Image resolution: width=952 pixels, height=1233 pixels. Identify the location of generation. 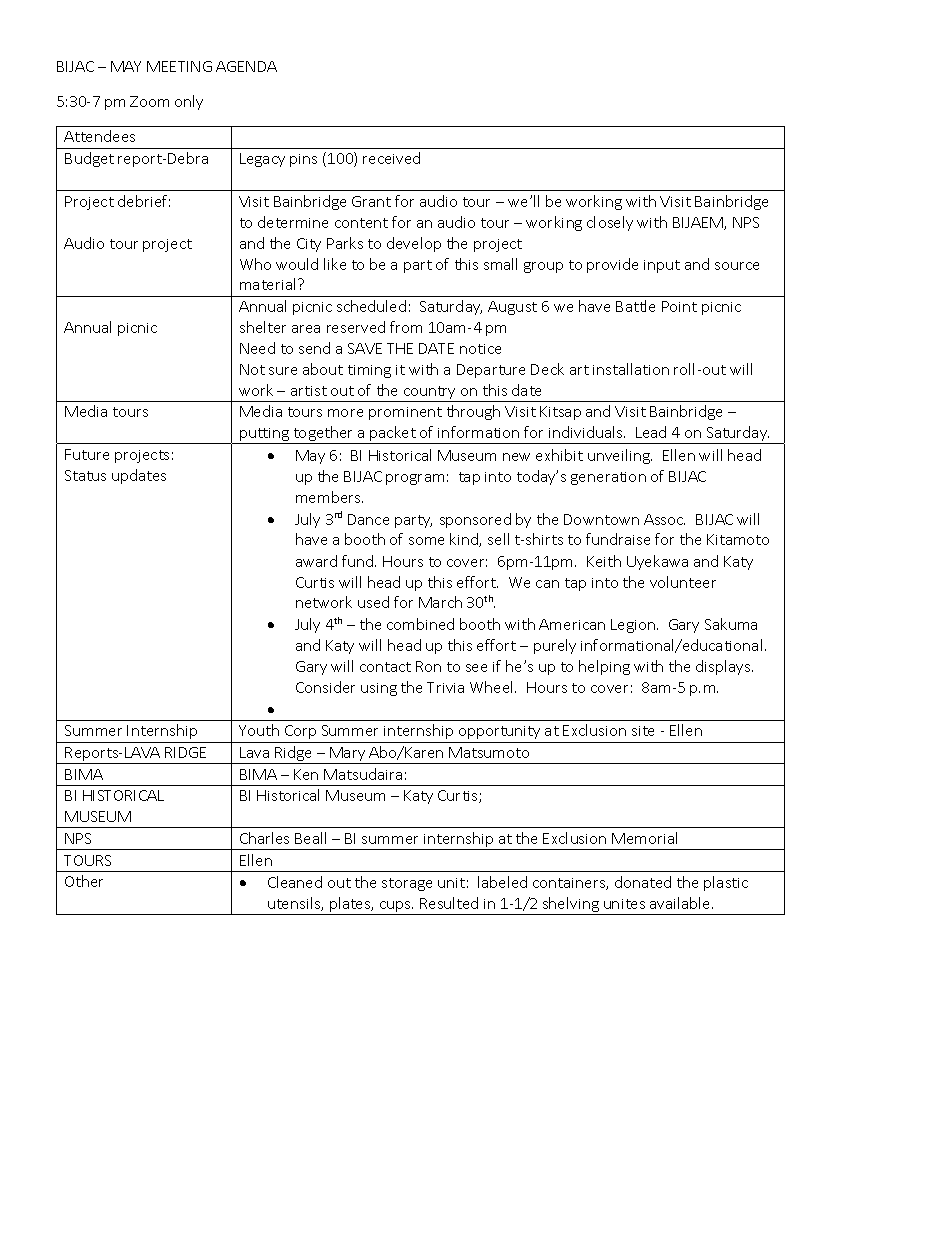
(608, 478).
